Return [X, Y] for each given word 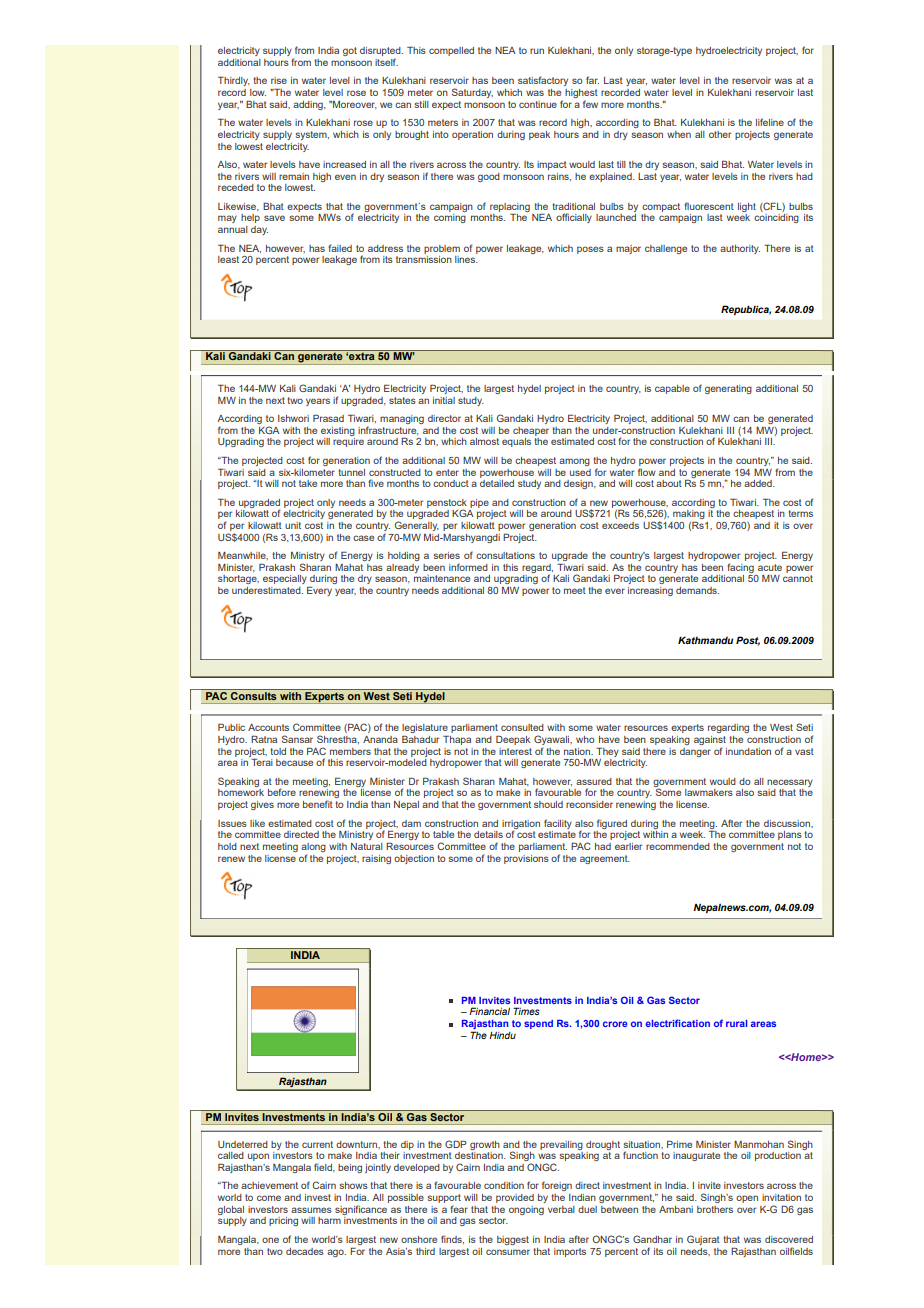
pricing [283, 1221]
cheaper [531, 431]
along [313, 849]
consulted [522, 727]
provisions [526, 859]
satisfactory [543, 81]
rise [279, 80]
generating [728, 389]
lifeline [770, 122]
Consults [254, 695]
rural [737, 1023]
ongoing [526, 1210]
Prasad [328, 418]
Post [748, 641]
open [747, 1199]
